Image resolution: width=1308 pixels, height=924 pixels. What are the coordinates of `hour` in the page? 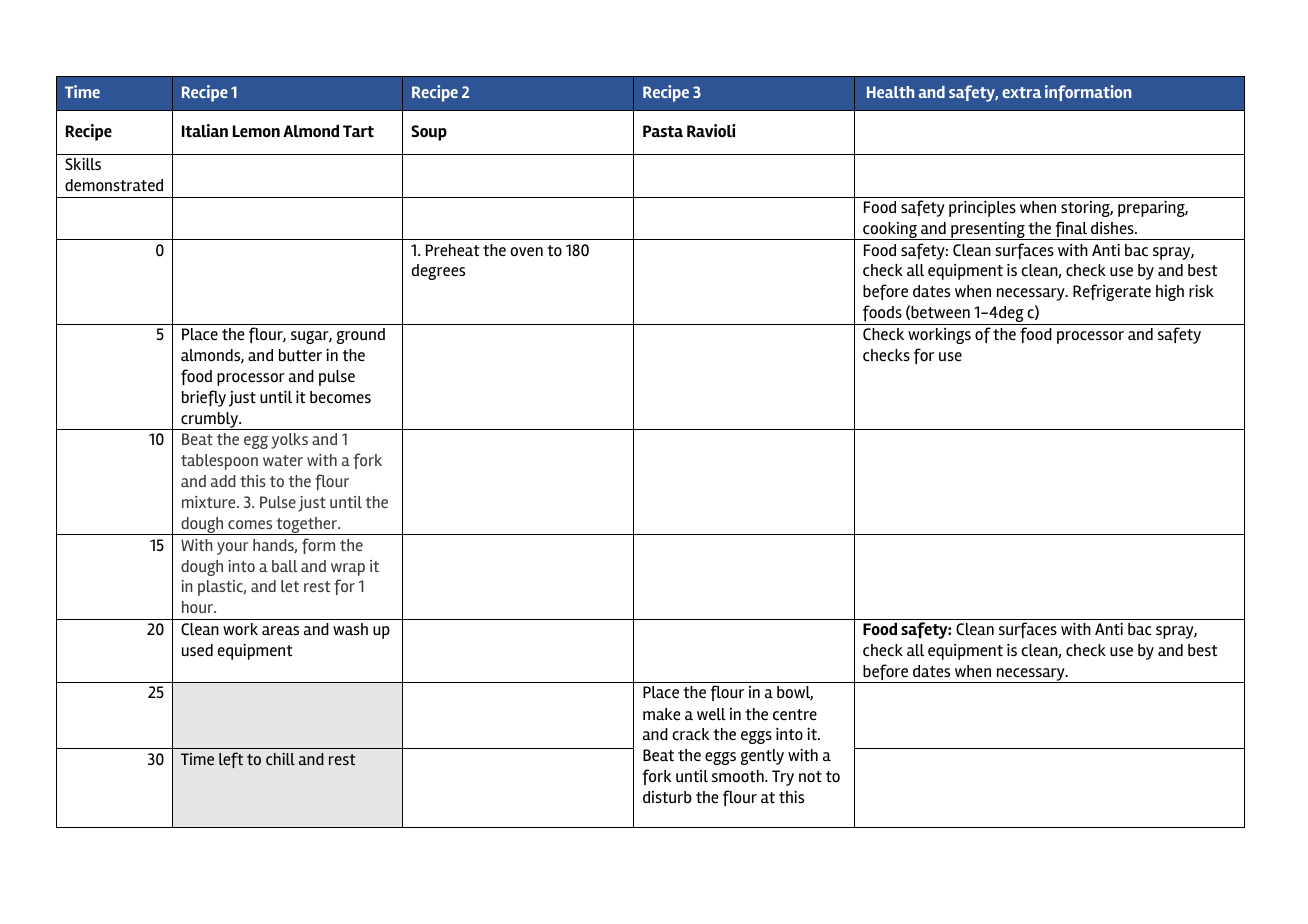 It's located at (199, 607).
